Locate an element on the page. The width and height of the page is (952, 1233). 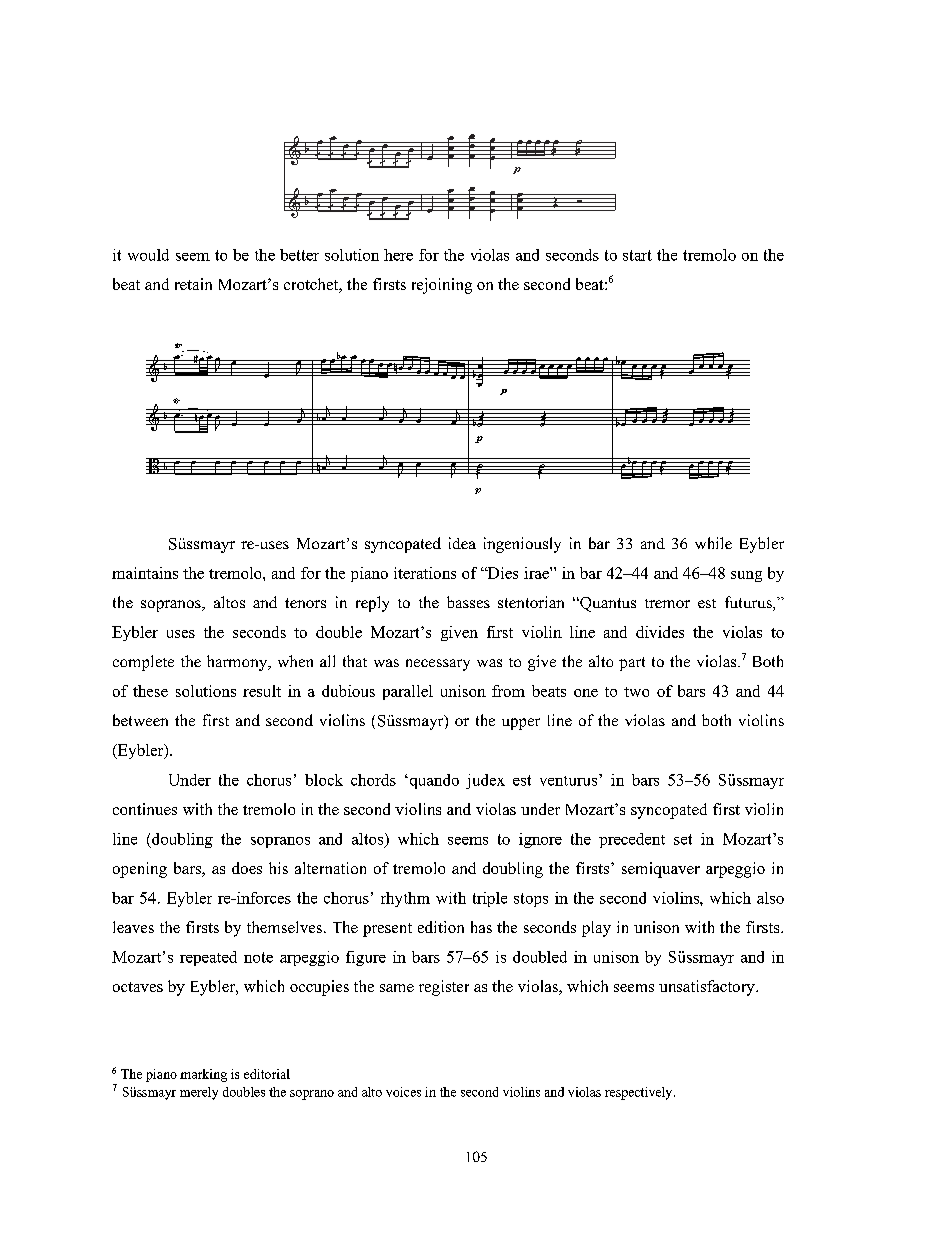
two is located at coordinates (636, 692).
